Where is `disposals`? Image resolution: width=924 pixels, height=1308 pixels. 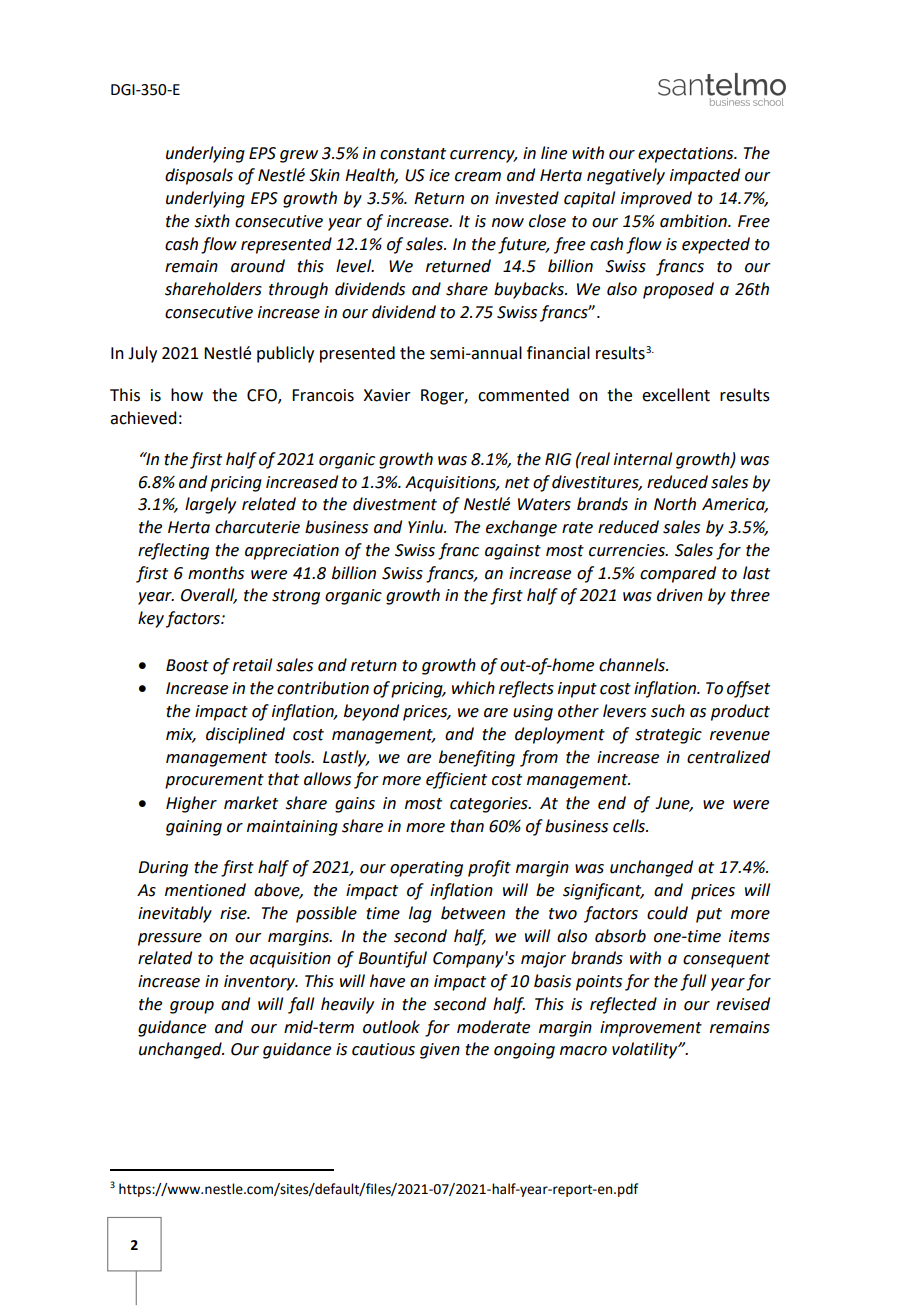
disposals is located at coordinates (199, 176).
